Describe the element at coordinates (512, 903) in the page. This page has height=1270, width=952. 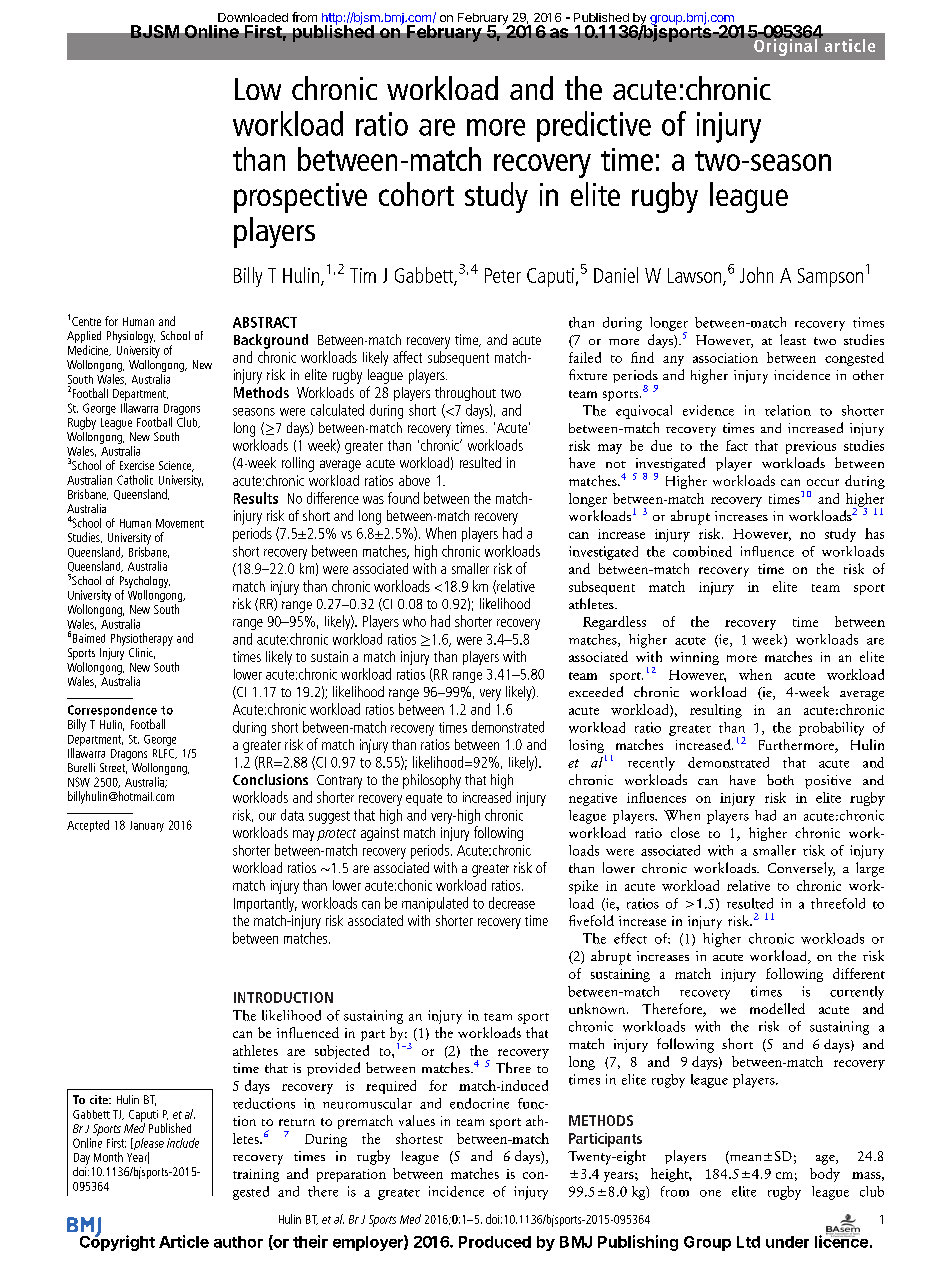
I see `decrease` at that location.
